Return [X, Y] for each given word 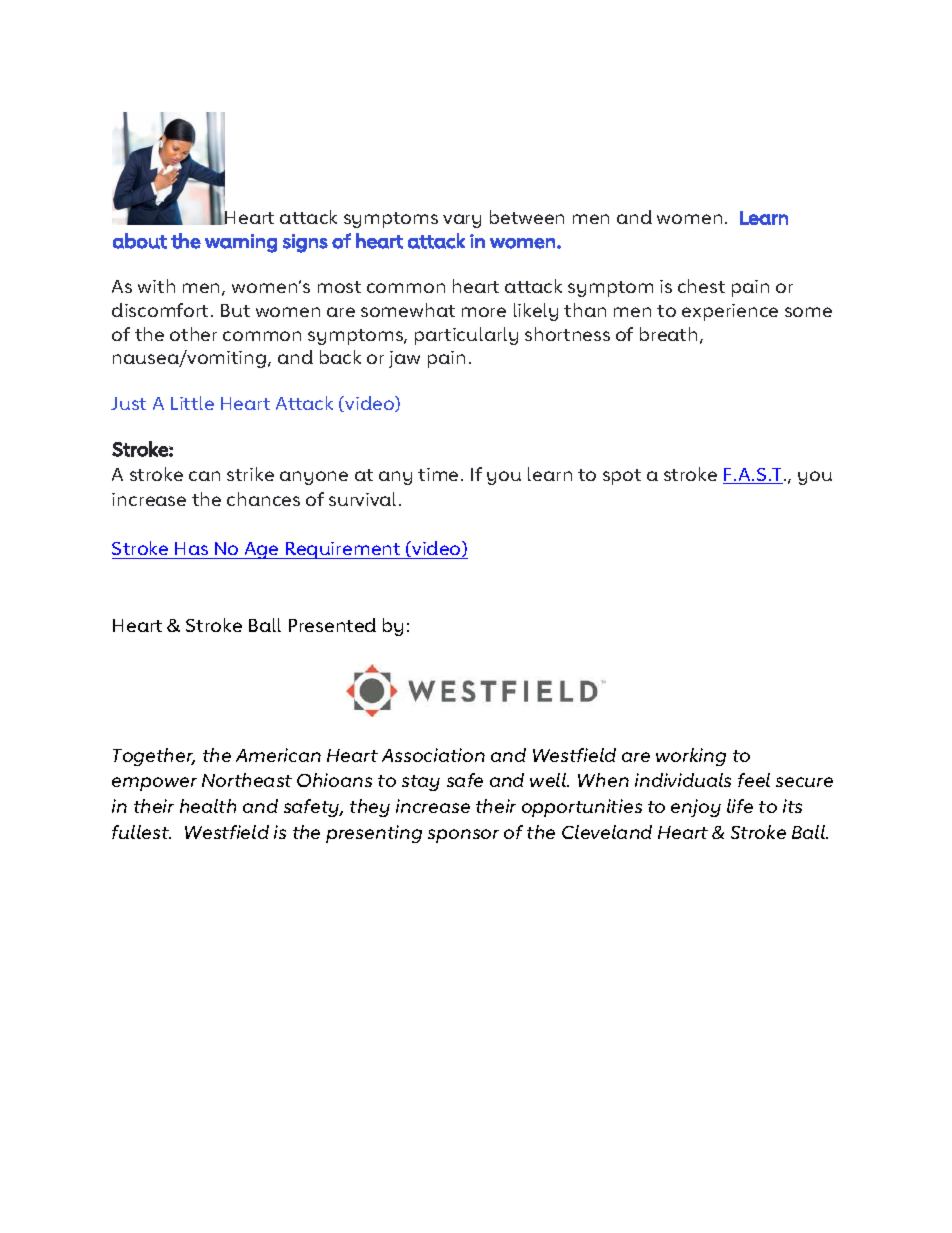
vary [462, 221]
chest [701, 286]
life [740, 806]
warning [241, 243]
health [208, 806]
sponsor [463, 836]
